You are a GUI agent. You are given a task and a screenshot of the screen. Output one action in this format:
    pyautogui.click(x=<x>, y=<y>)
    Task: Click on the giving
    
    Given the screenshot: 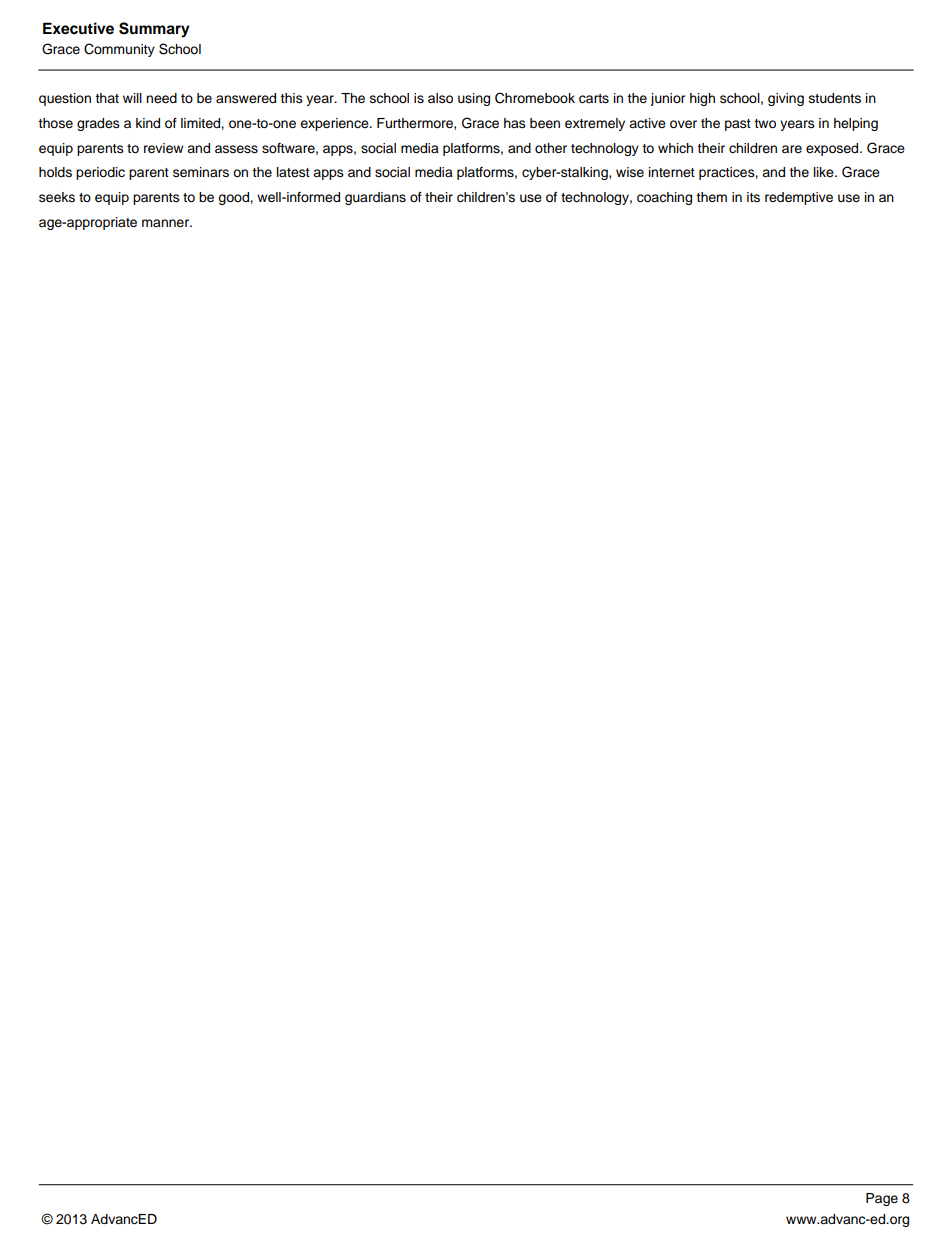 What is the action you would take?
    pyautogui.click(x=786, y=99)
